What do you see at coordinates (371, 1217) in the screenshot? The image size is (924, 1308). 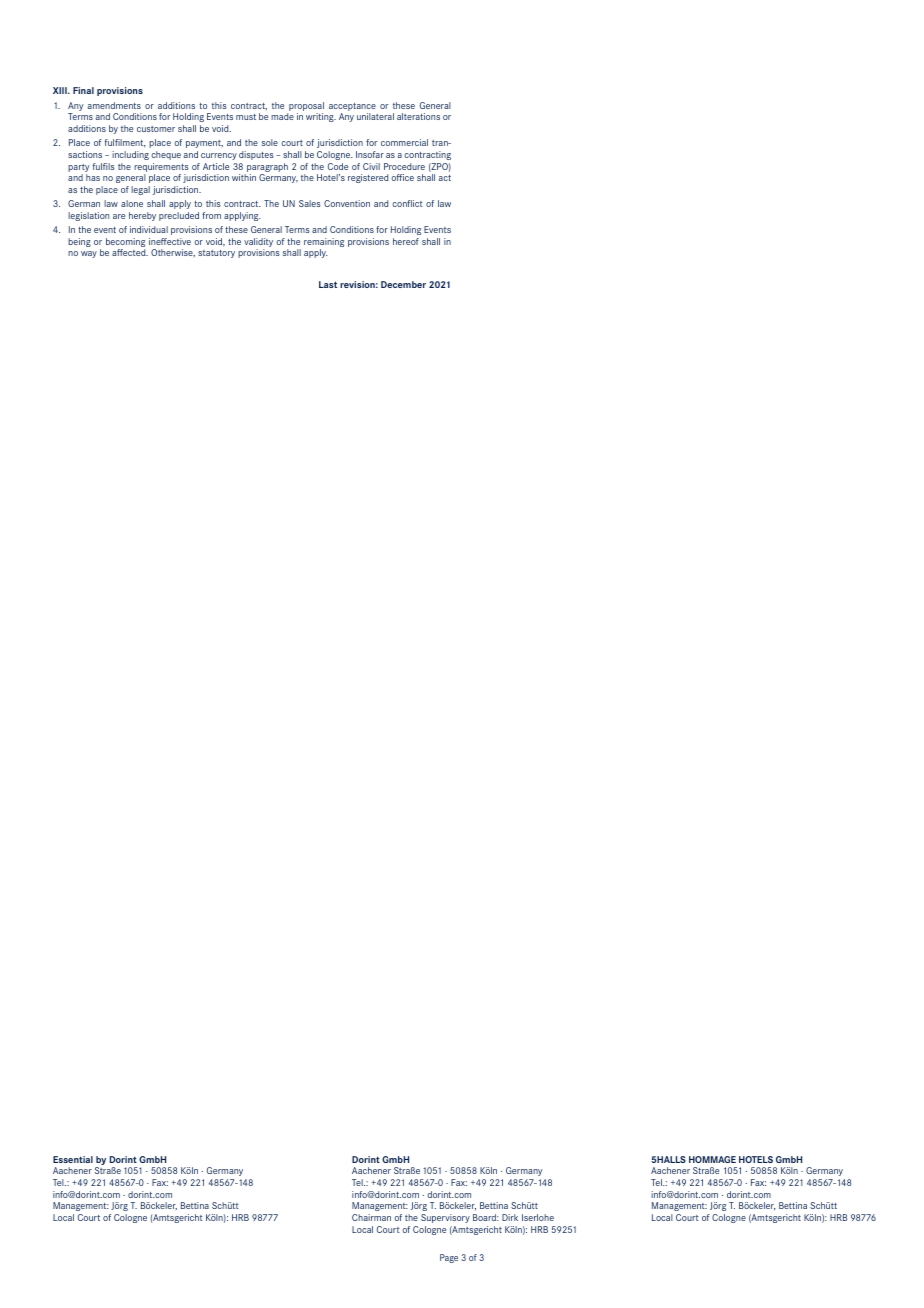 I see `Chairman` at bounding box center [371, 1217].
